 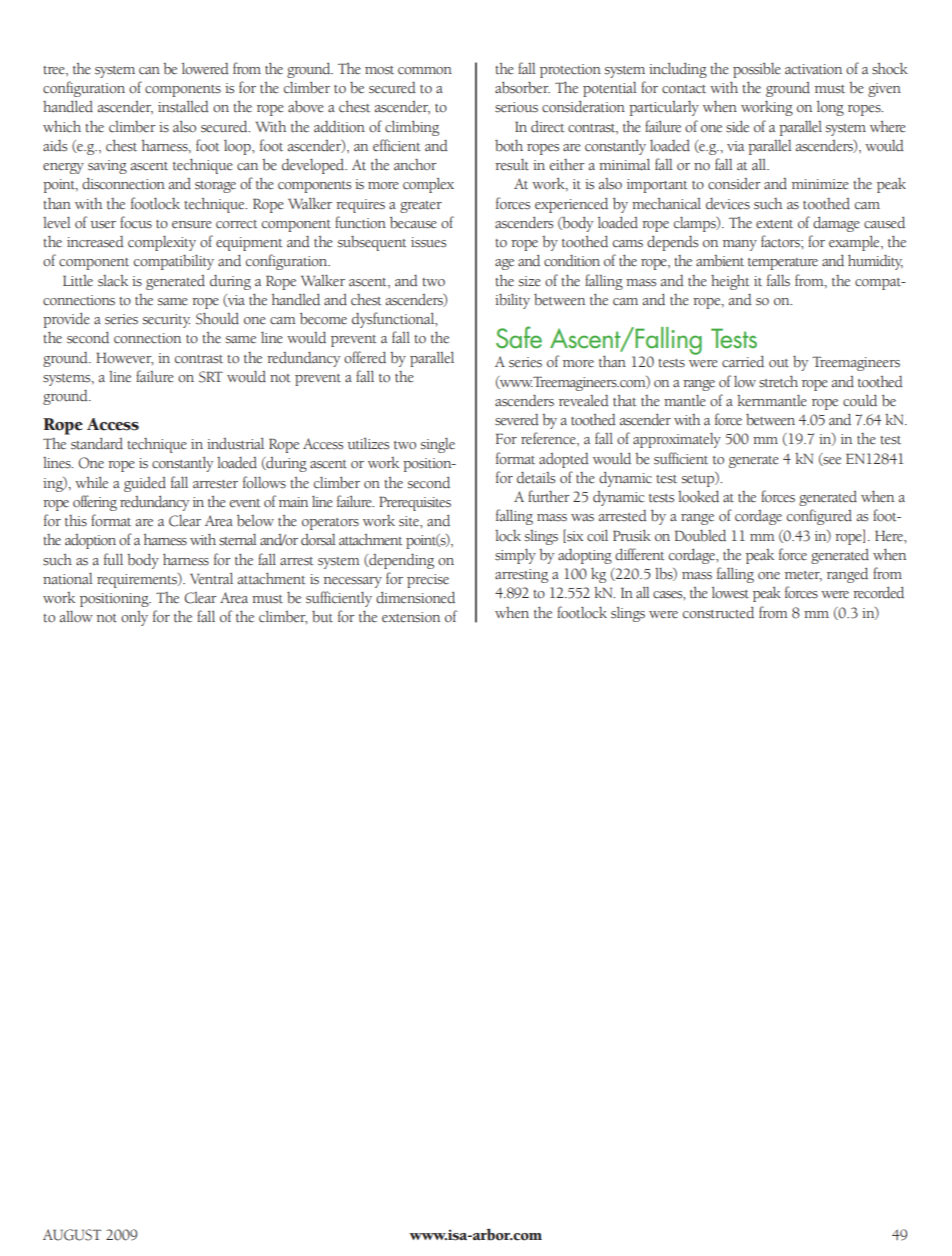 What do you see at coordinates (730, 593) in the document?
I see `lowest` at bounding box center [730, 593].
